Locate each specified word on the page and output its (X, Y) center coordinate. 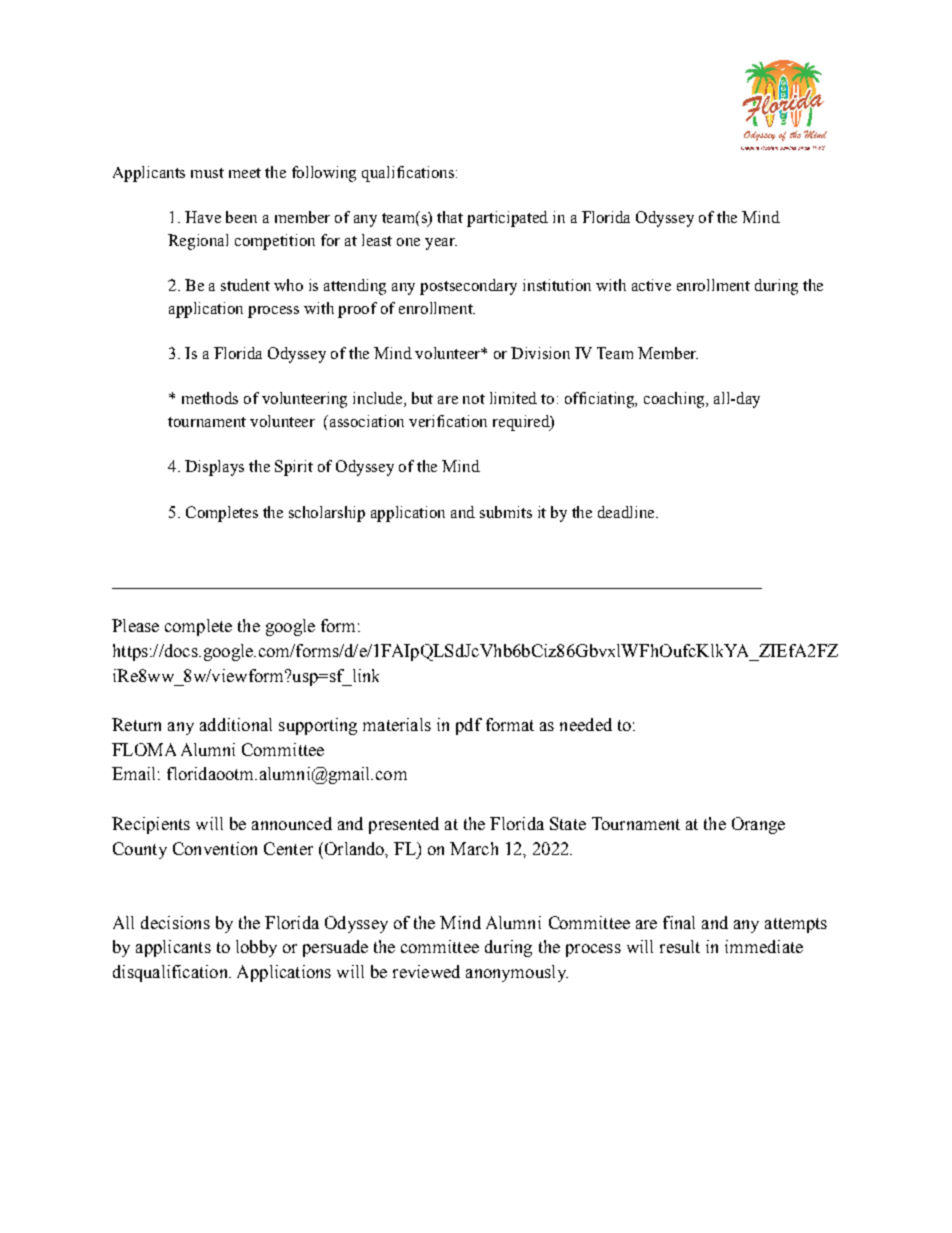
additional (236, 724)
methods (210, 398)
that (450, 217)
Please (135, 625)
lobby (256, 948)
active (651, 285)
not (474, 399)
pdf (469, 726)
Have (203, 217)
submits (506, 512)
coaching (675, 400)
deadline (627, 512)
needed (586, 724)
